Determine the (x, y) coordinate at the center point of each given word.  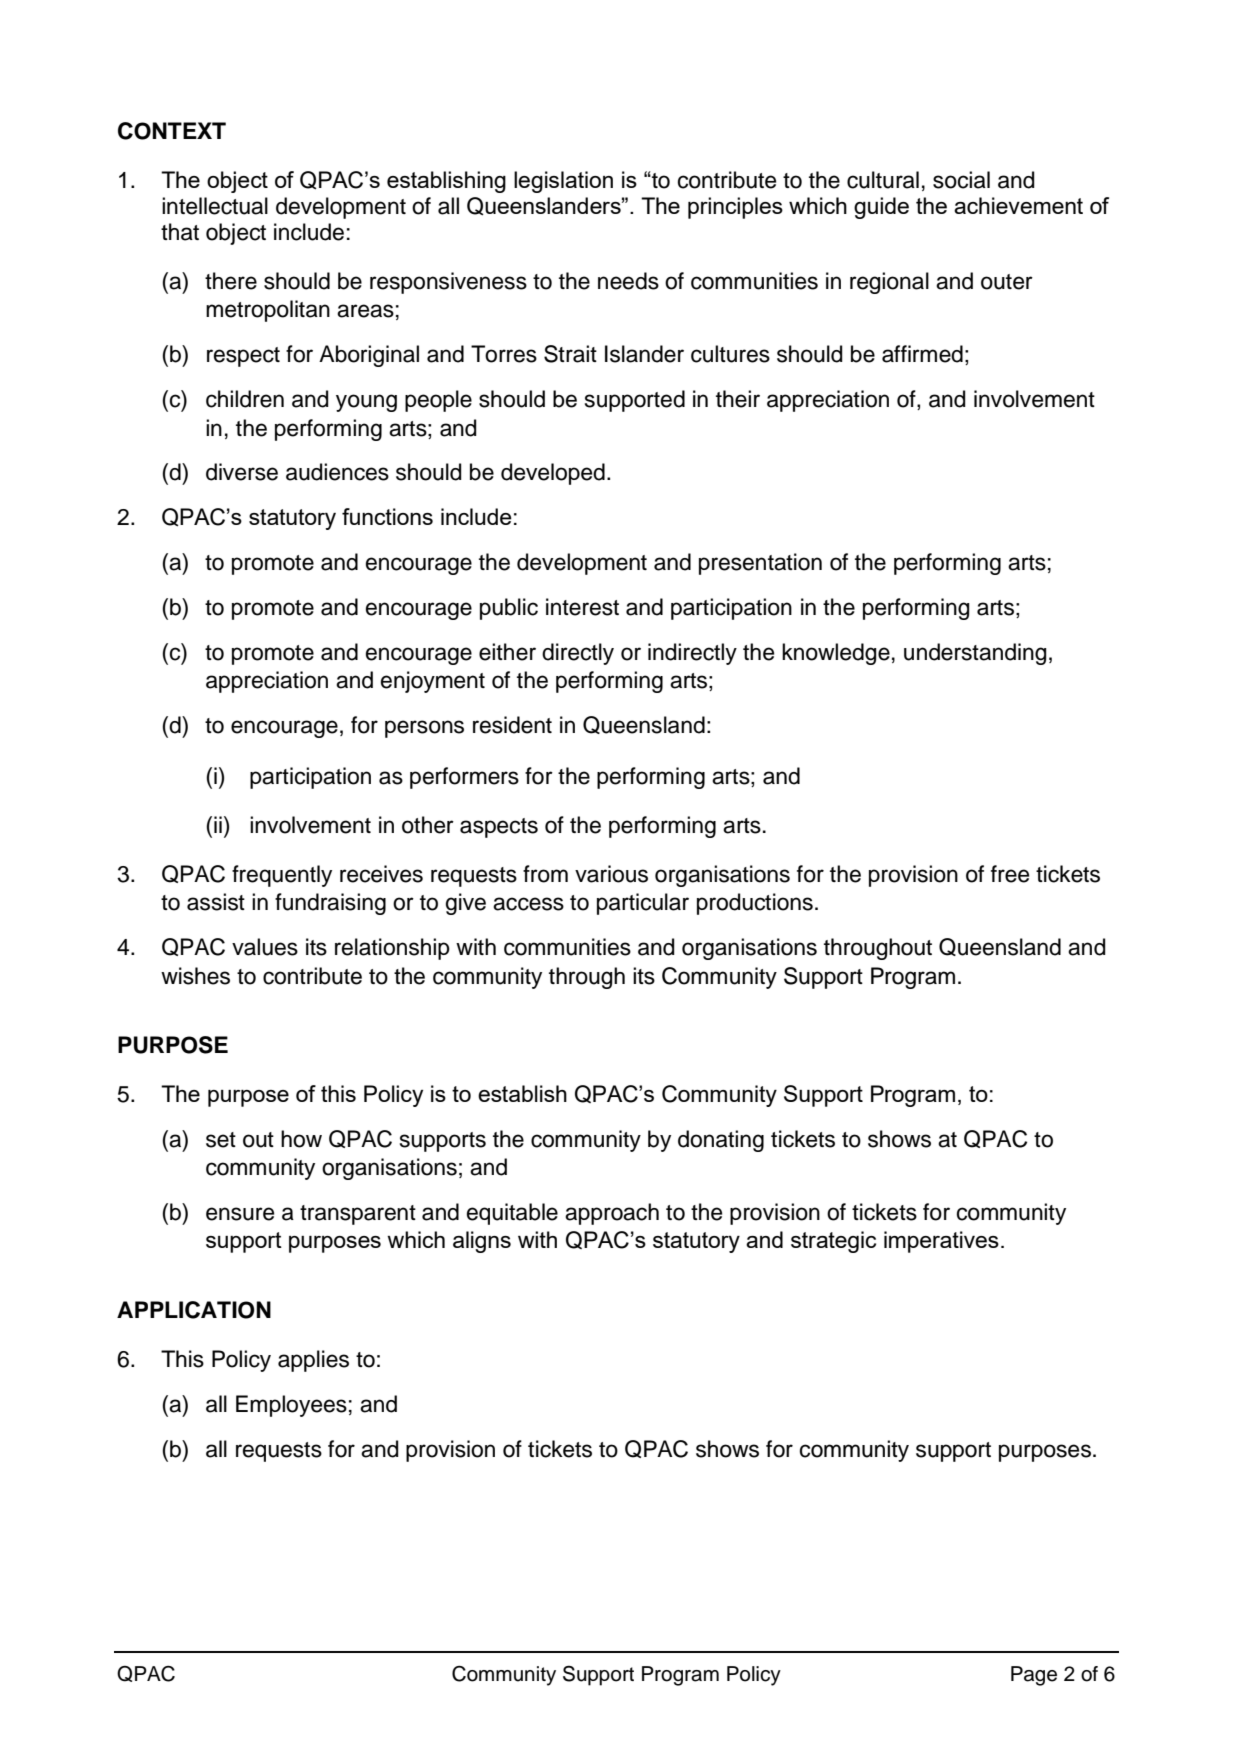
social (961, 180)
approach (612, 1214)
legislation (563, 182)
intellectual (215, 206)
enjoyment (433, 682)
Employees (291, 1406)
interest (582, 607)
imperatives (941, 1242)
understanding (975, 654)
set (221, 1140)
